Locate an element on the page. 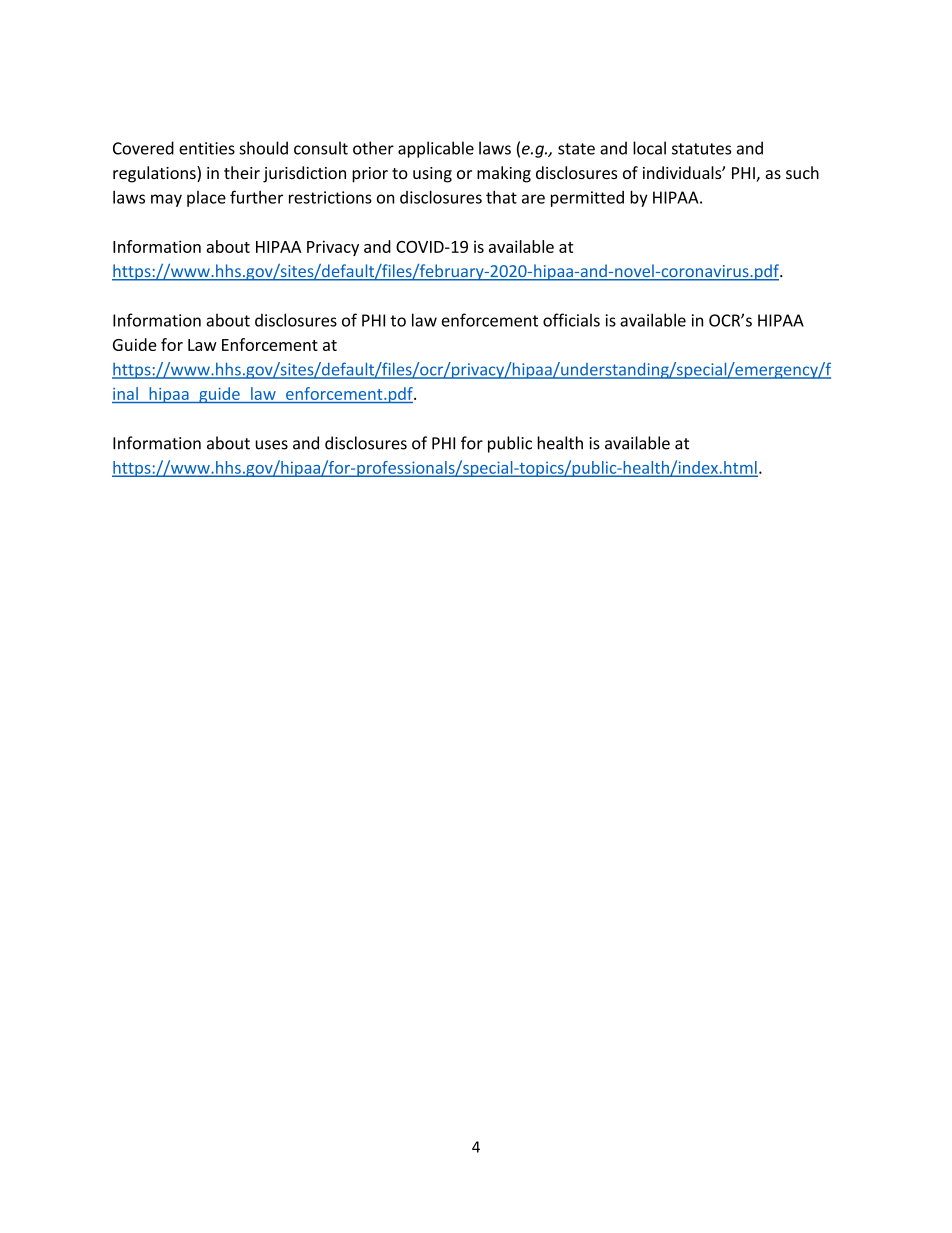  may is located at coordinates (166, 200).
